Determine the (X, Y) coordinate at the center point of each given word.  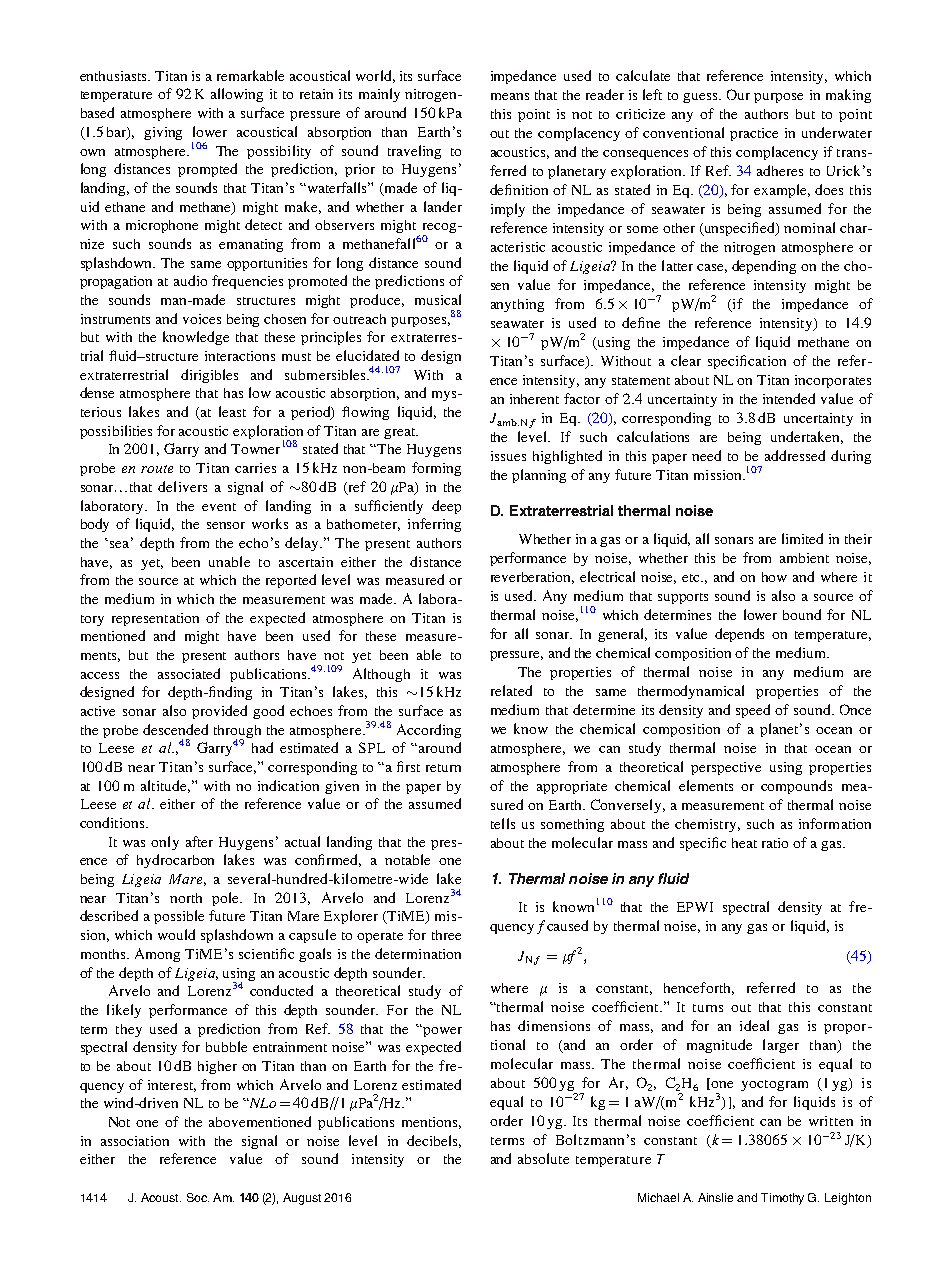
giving (163, 133)
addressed (795, 455)
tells (503, 823)
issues (508, 456)
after (199, 841)
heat (744, 843)
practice (754, 134)
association (135, 1141)
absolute (543, 1158)
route (157, 469)
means (510, 96)
